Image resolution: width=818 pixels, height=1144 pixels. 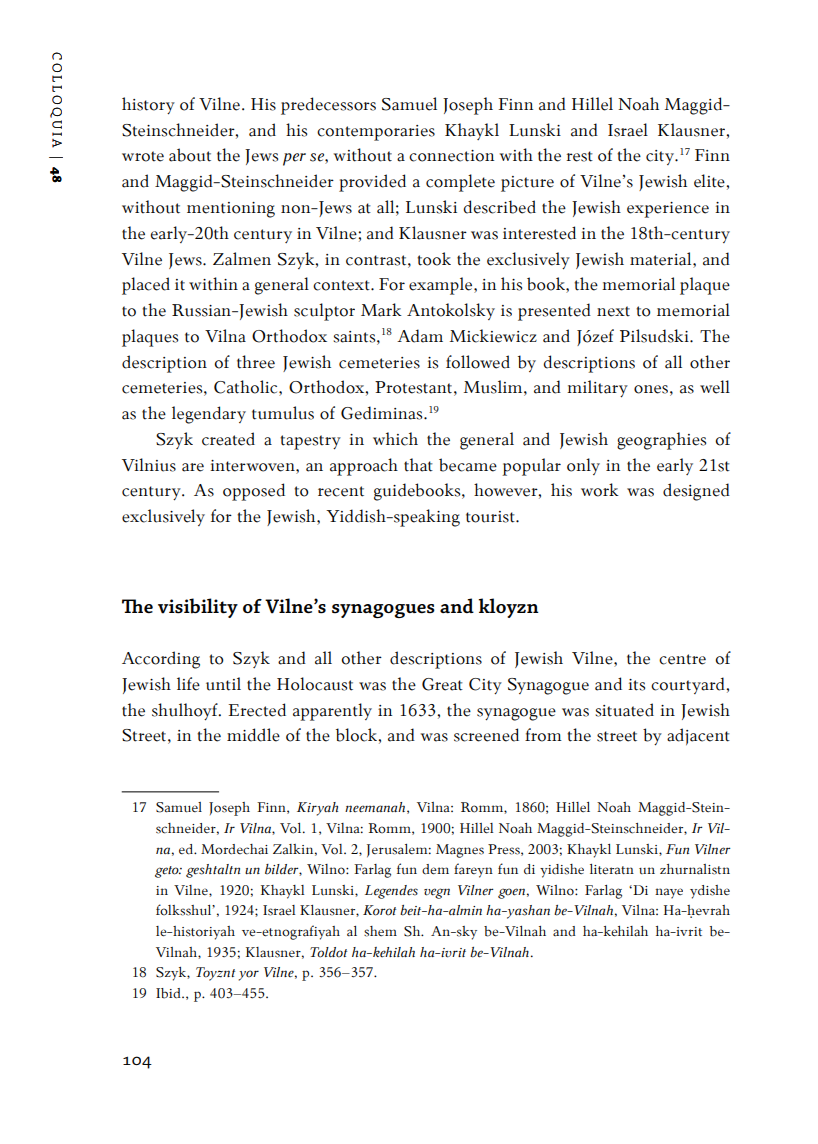 I want to click on connection, so click(x=451, y=156).
